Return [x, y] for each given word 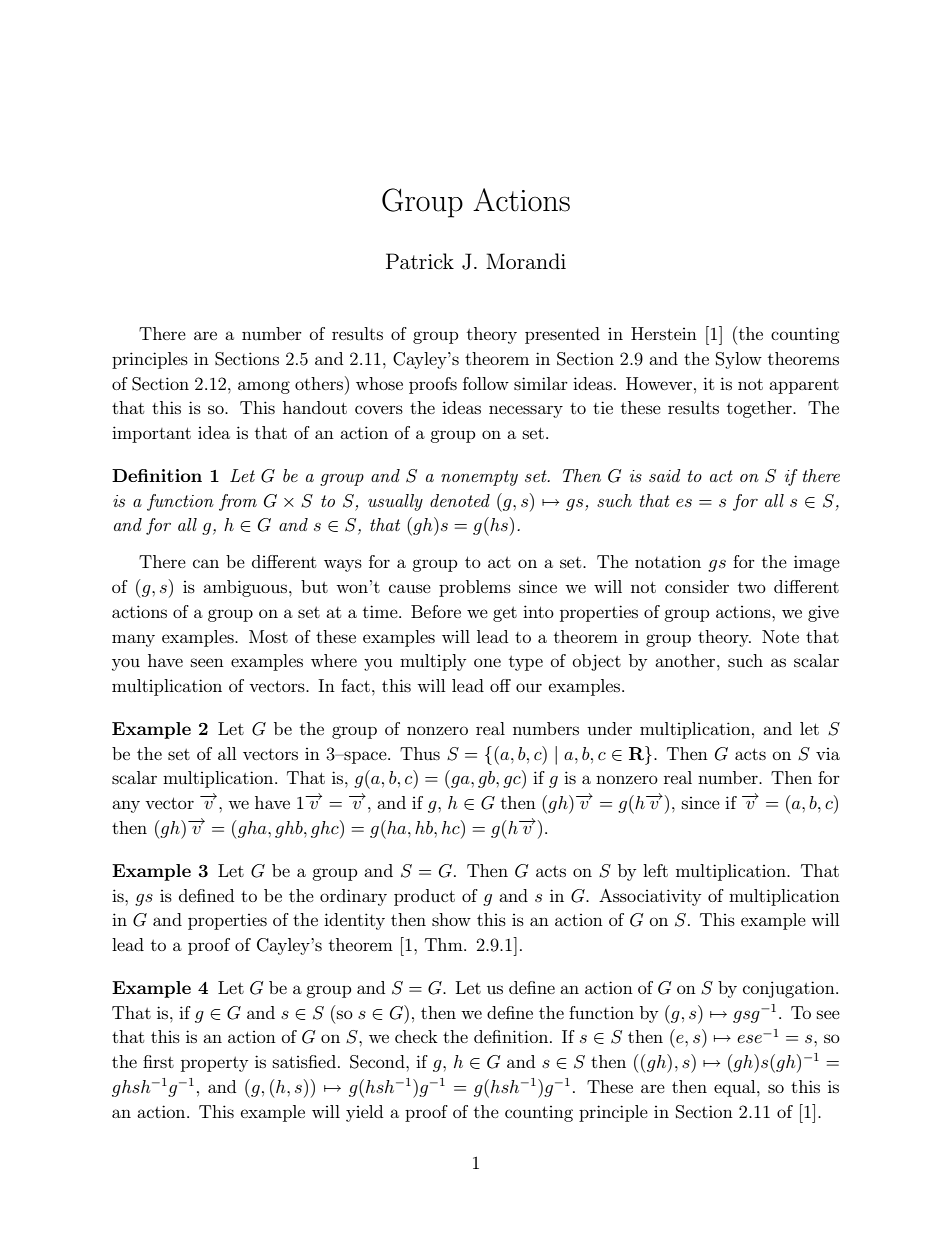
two [752, 587]
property [214, 1064]
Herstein [664, 333]
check [416, 1036]
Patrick [420, 261]
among [264, 387]
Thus [420, 753]
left [655, 870]
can [206, 563]
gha [253, 829]
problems [475, 588]
